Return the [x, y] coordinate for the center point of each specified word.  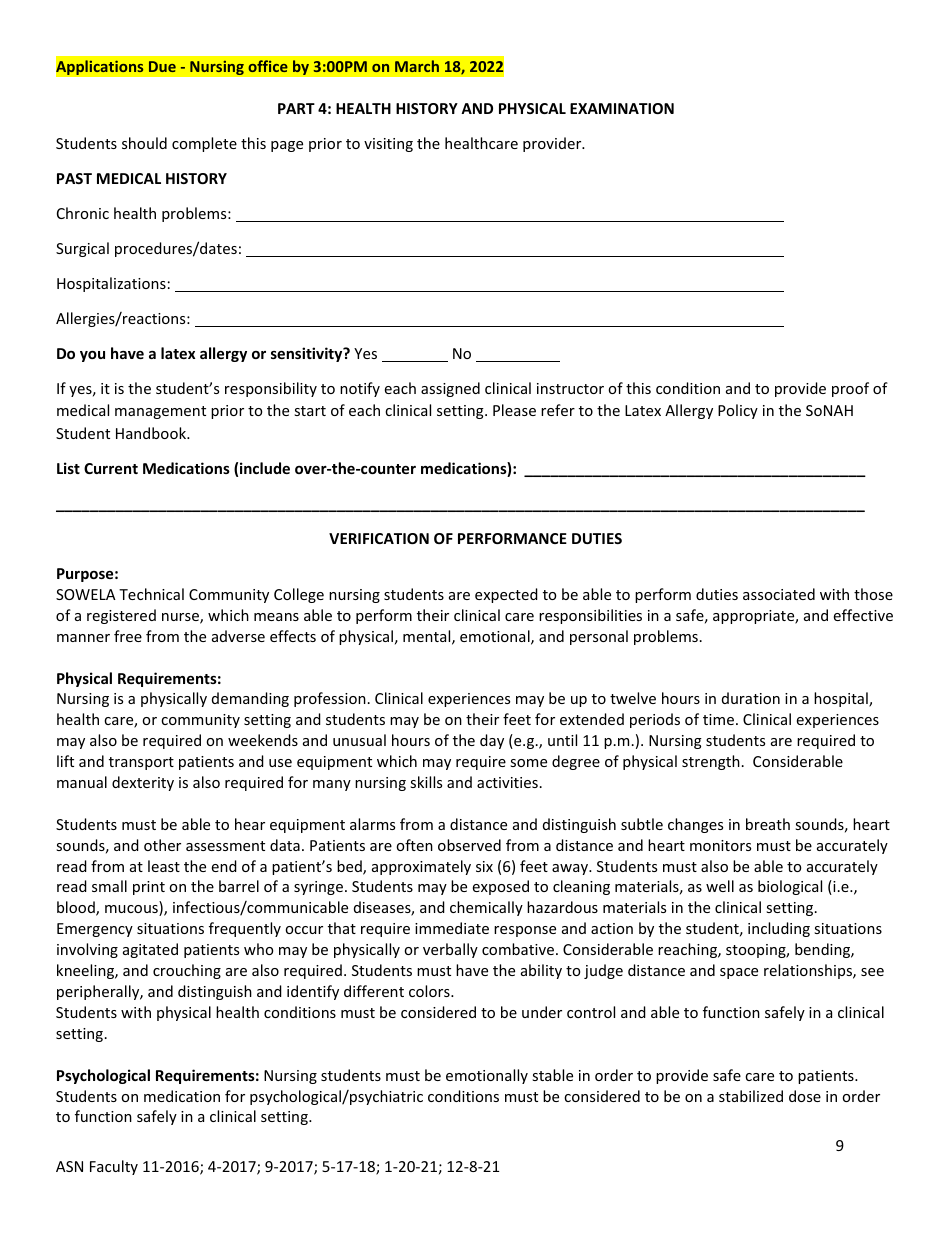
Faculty [114, 1167]
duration [751, 698]
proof [850, 389]
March [417, 66]
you [92, 356]
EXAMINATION [622, 108]
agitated [150, 950]
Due [162, 66]
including [779, 929]
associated [779, 594]
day [492, 741]
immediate [452, 928]
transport [141, 763]
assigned [450, 389]
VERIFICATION [379, 538]
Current [111, 468]
